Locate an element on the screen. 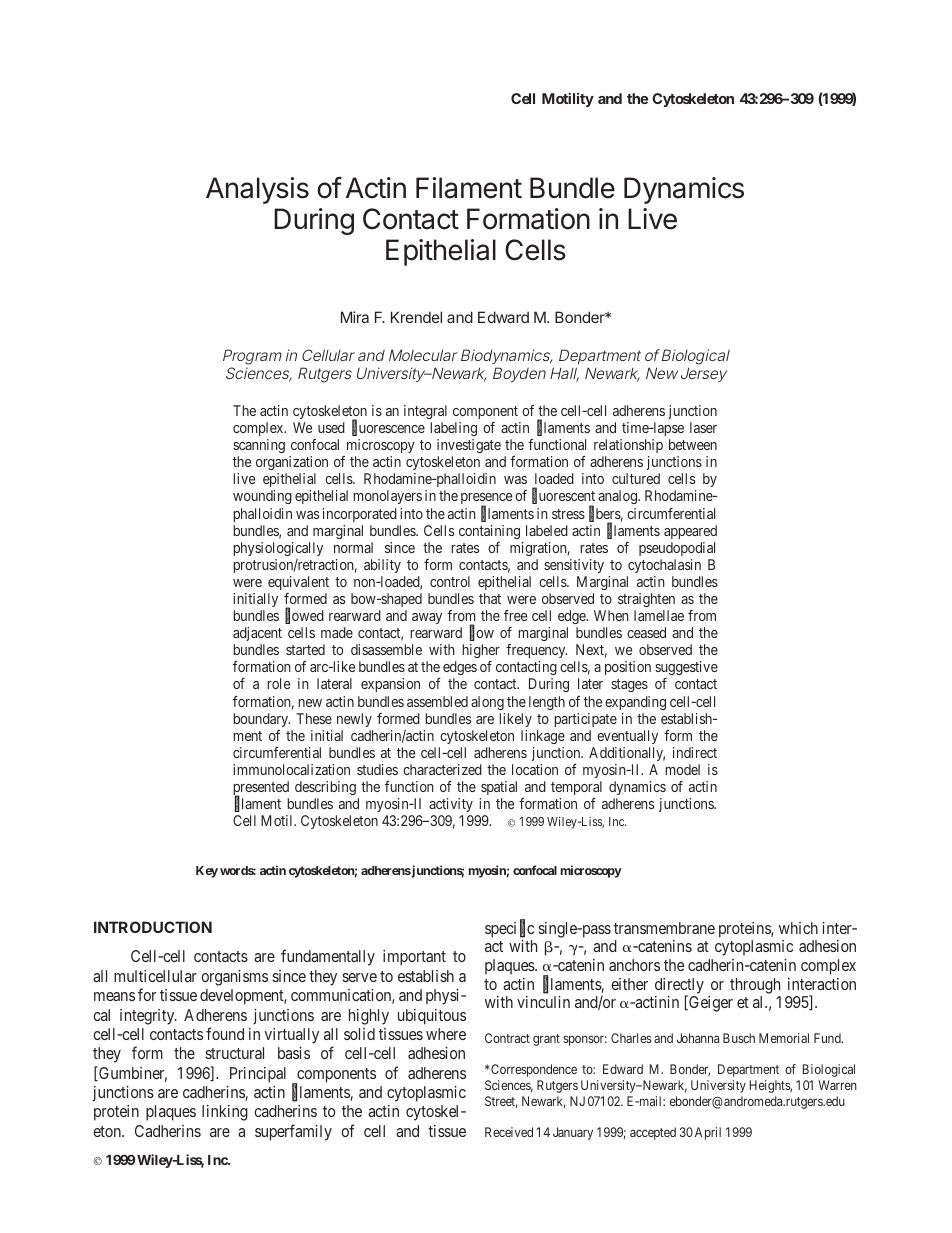 The height and width of the screenshot is (1233, 952). adjacent is located at coordinates (257, 634).
